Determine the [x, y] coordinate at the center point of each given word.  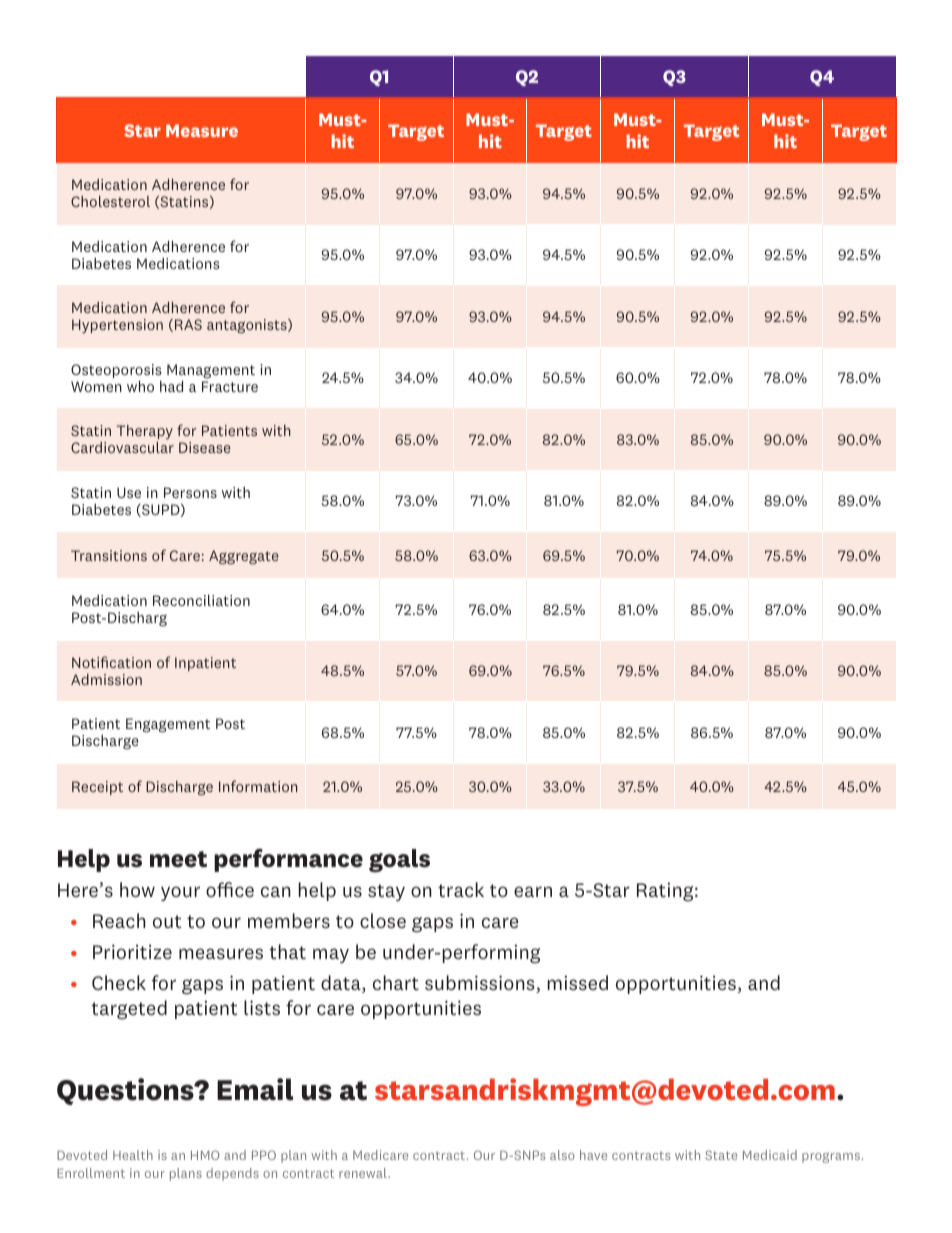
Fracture [230, 386]
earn [533, 891]
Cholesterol [110, 201]
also [562, 1155]
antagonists [248, 326]
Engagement [168, 725]
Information [258, 786]
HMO [205, 1155]
